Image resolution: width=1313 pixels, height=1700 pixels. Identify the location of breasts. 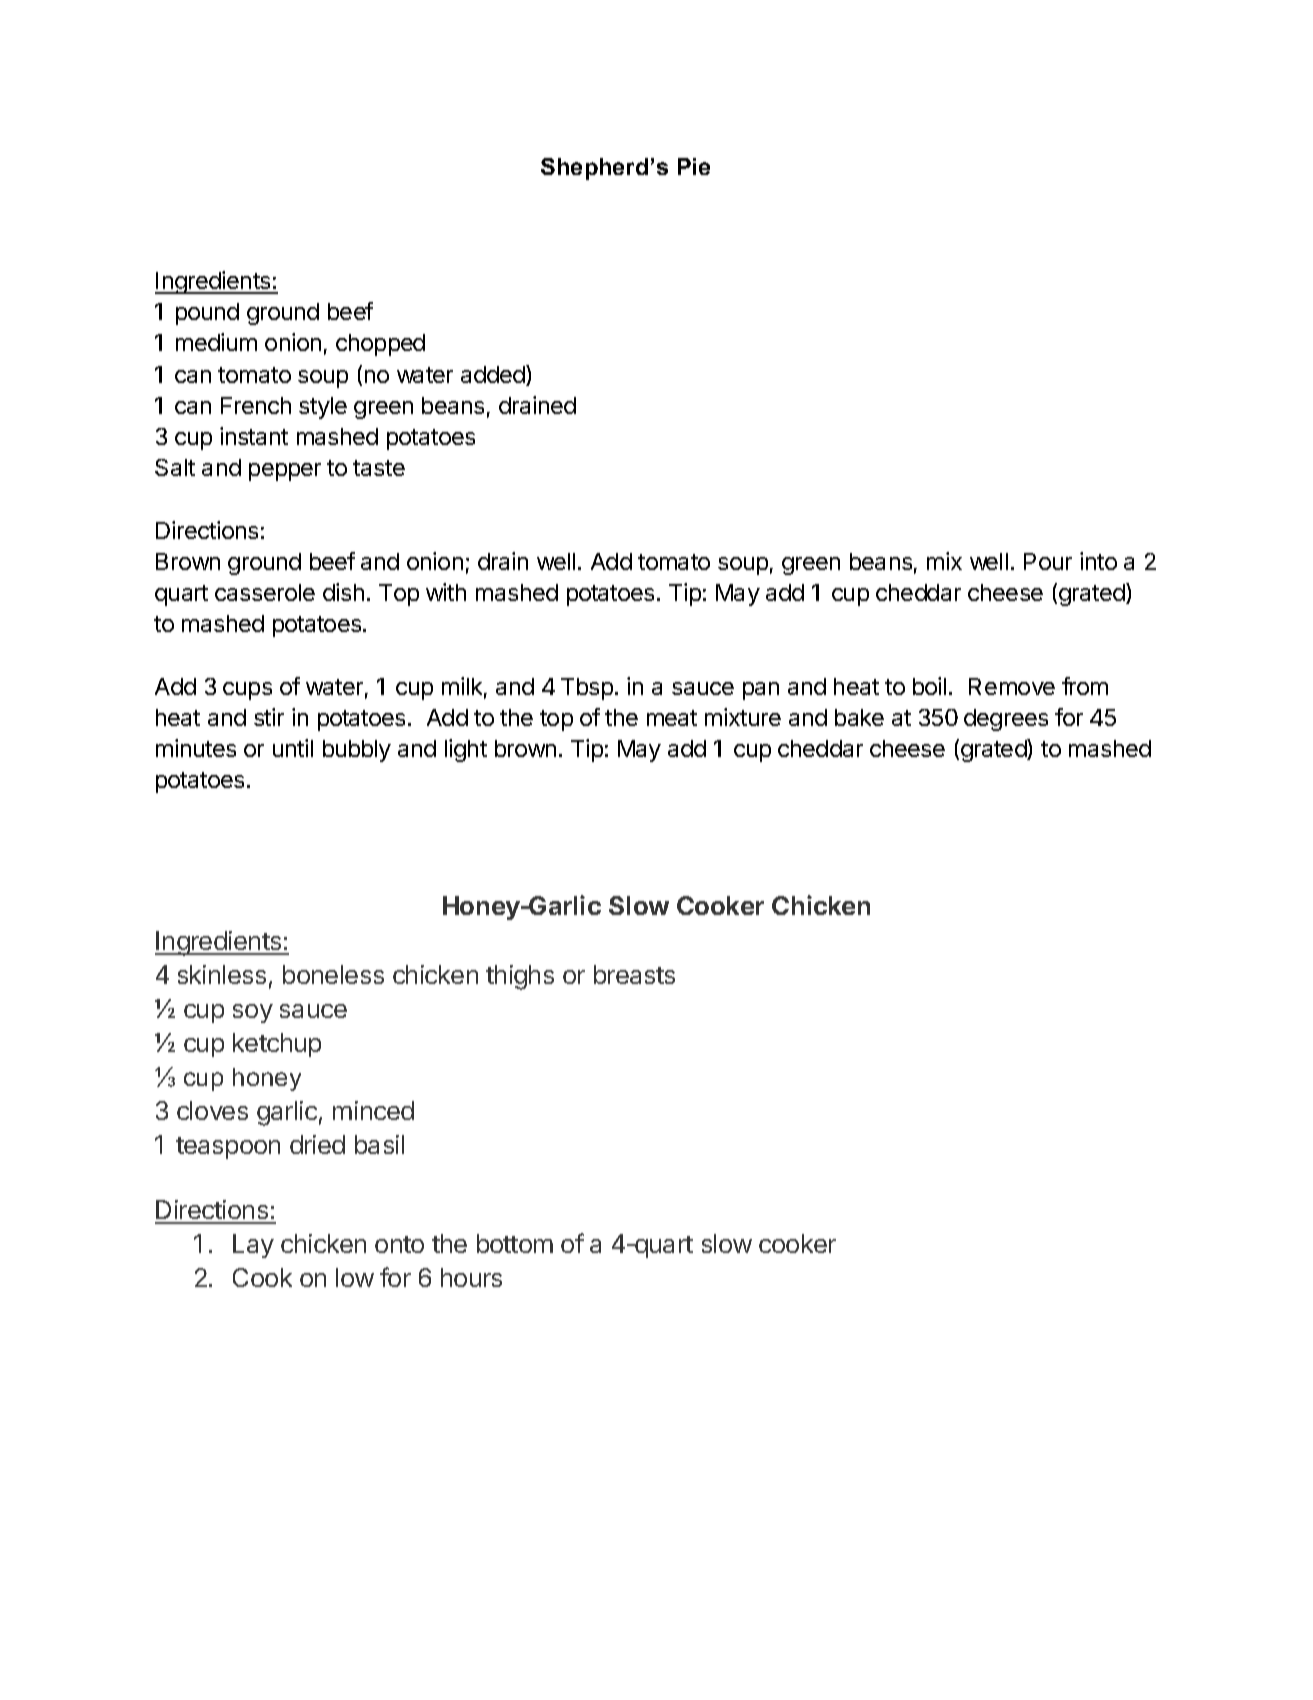
(634, 974).
